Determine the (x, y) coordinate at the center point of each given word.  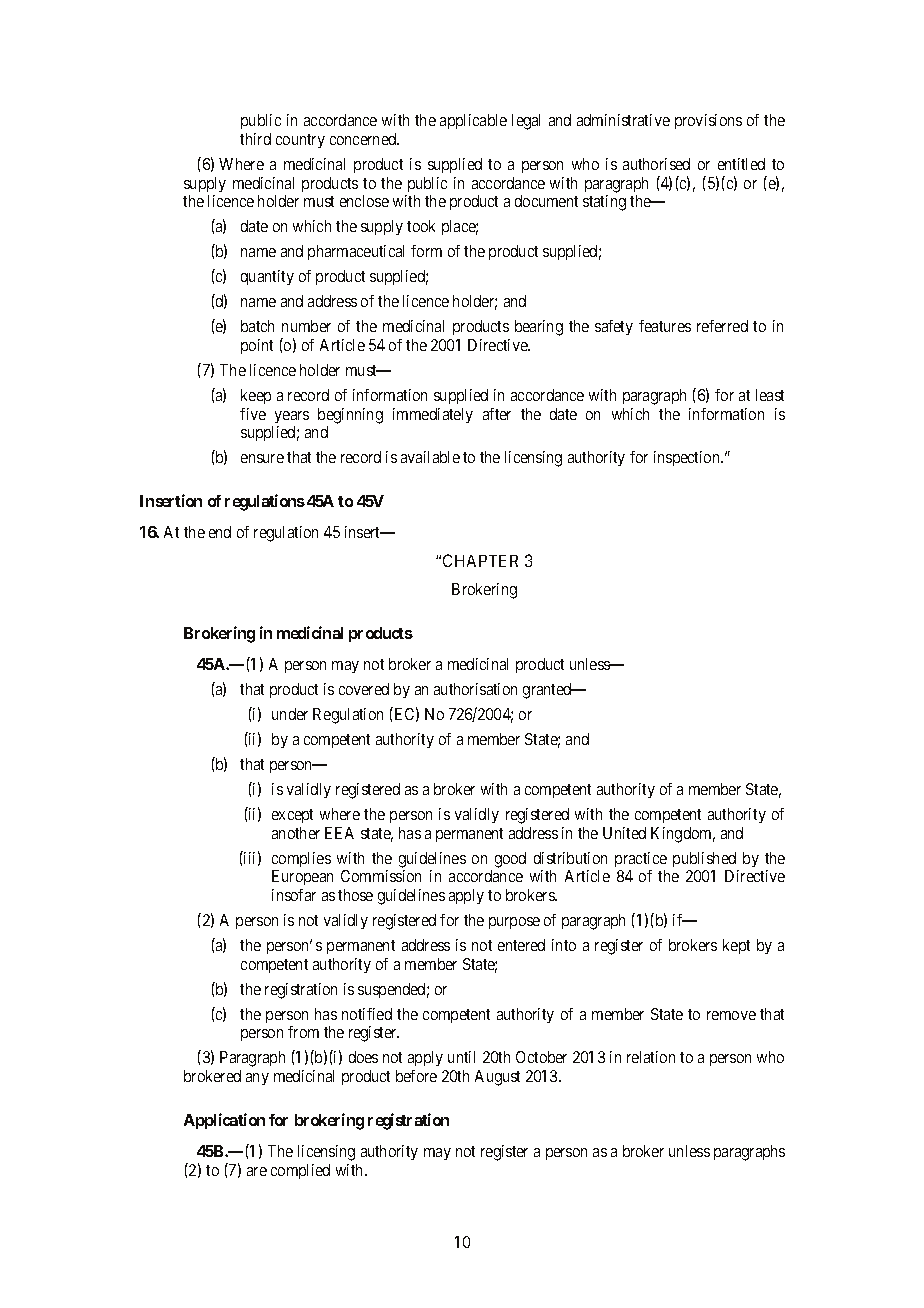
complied (300, 1171)
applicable (473, 121)
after (497, 414)
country (300, 141)
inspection (688, 458)
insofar (294, 895)
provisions (708, 121)
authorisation (475, 689)
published (704, 859)
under (290, 714)
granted (548, 691)
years (292, 417)
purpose (514, 923)
